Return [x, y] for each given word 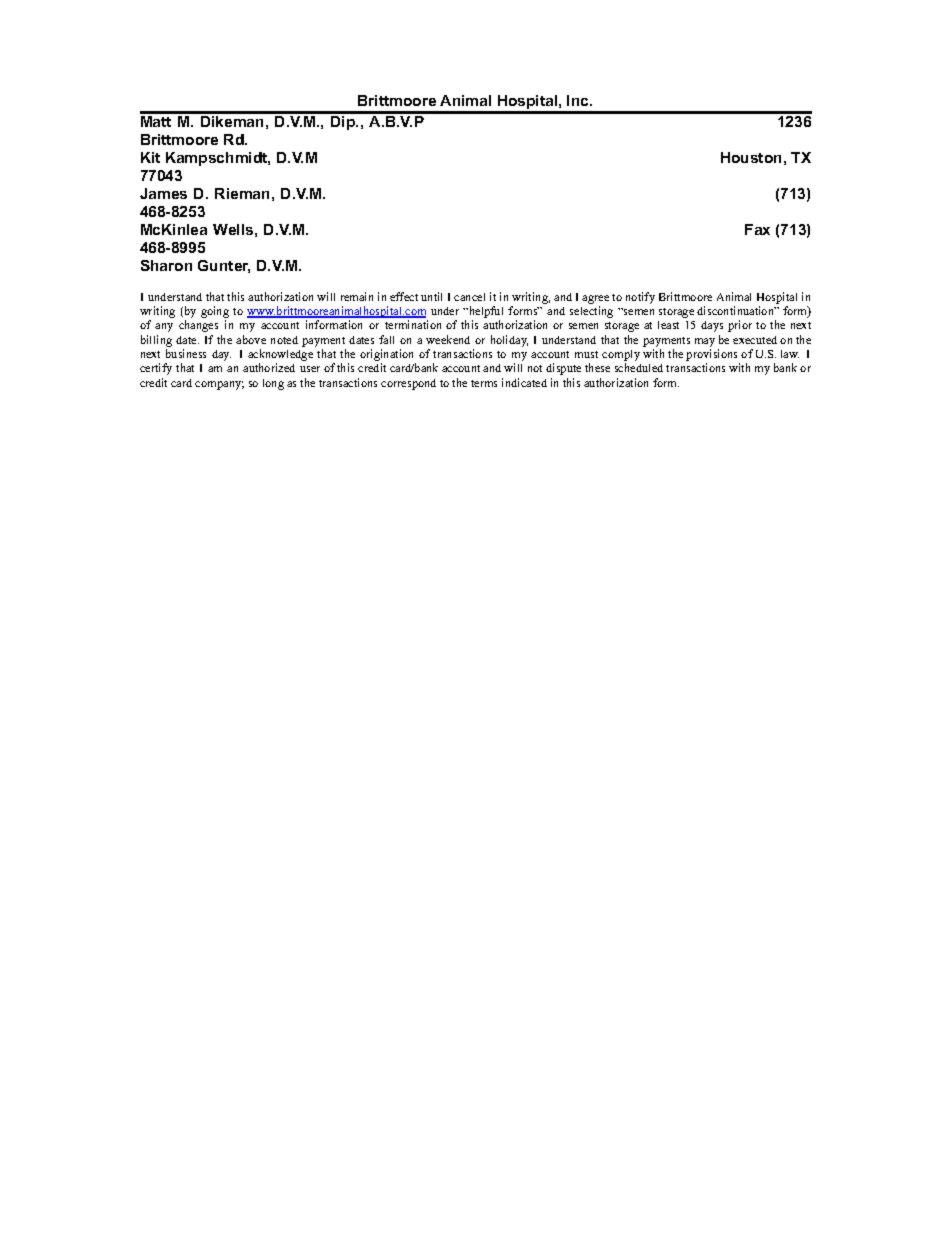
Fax [757, 229]
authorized [269, 367]
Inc [579, 100]
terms [484, 383]
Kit [150, 157]
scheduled [639, 367]
